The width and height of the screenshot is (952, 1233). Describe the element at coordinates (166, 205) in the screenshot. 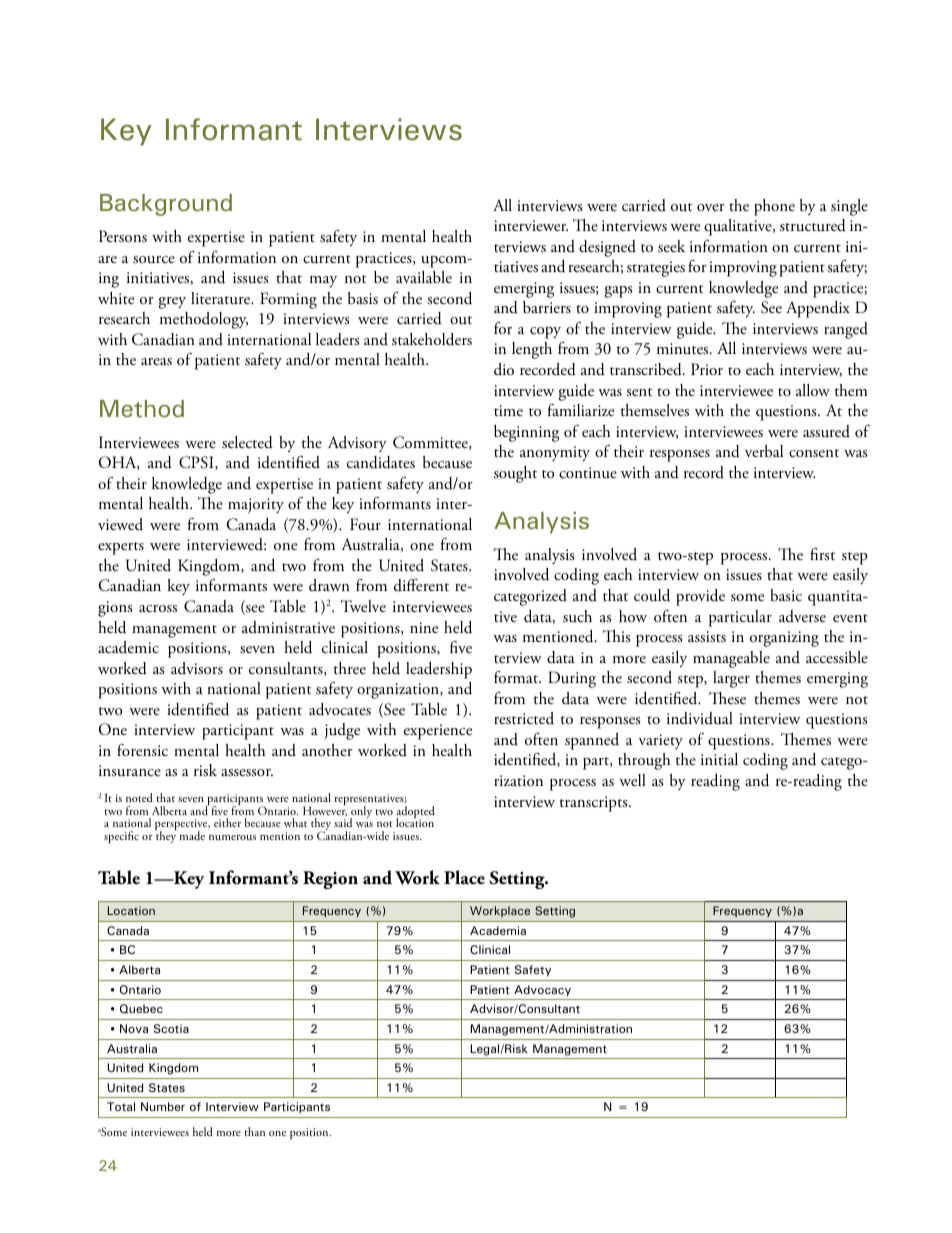

I see `Background` at that location.
